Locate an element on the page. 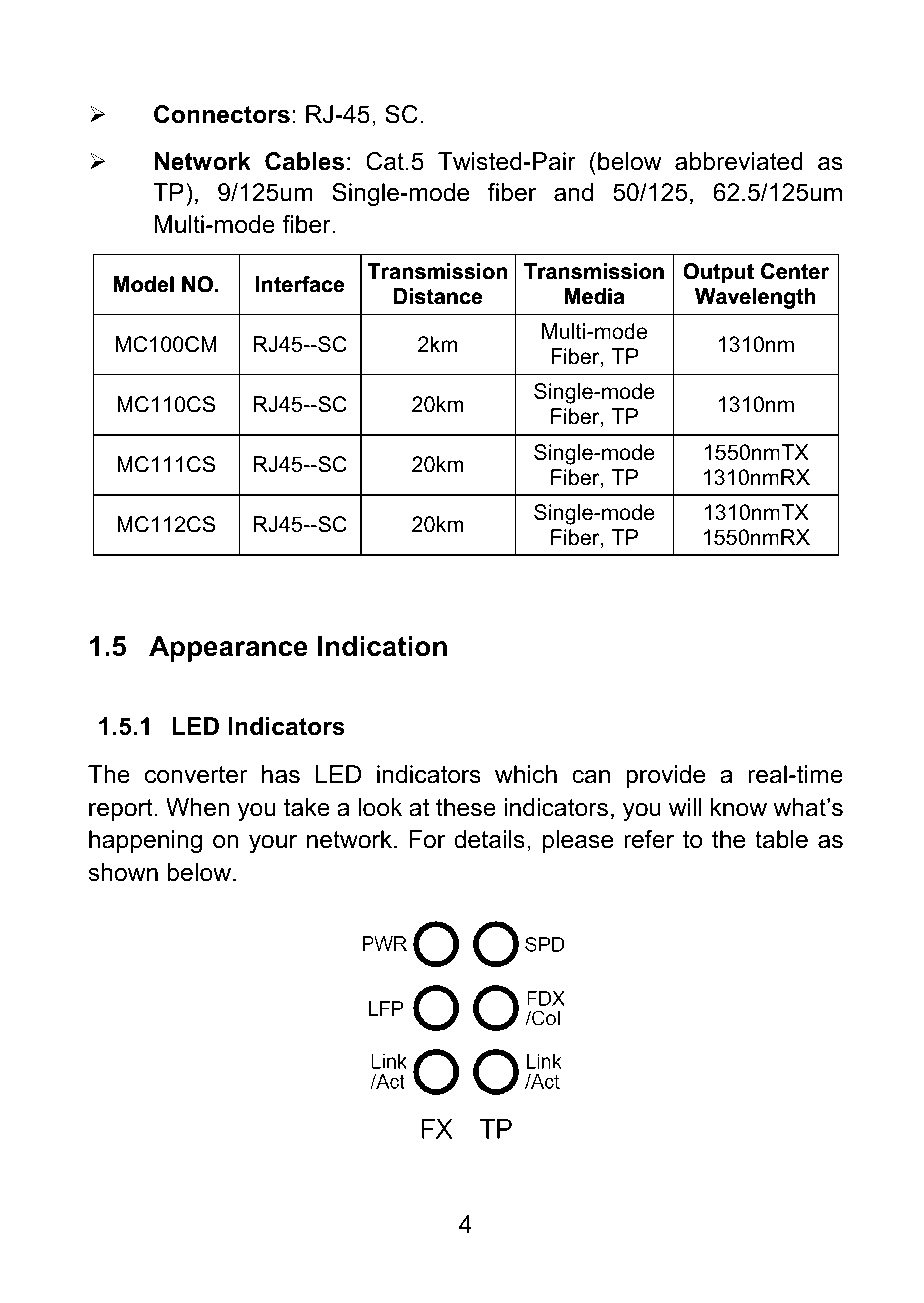 The width and height of the page is (924, 1303). abbreviated is located at coordinates (739, 161).
